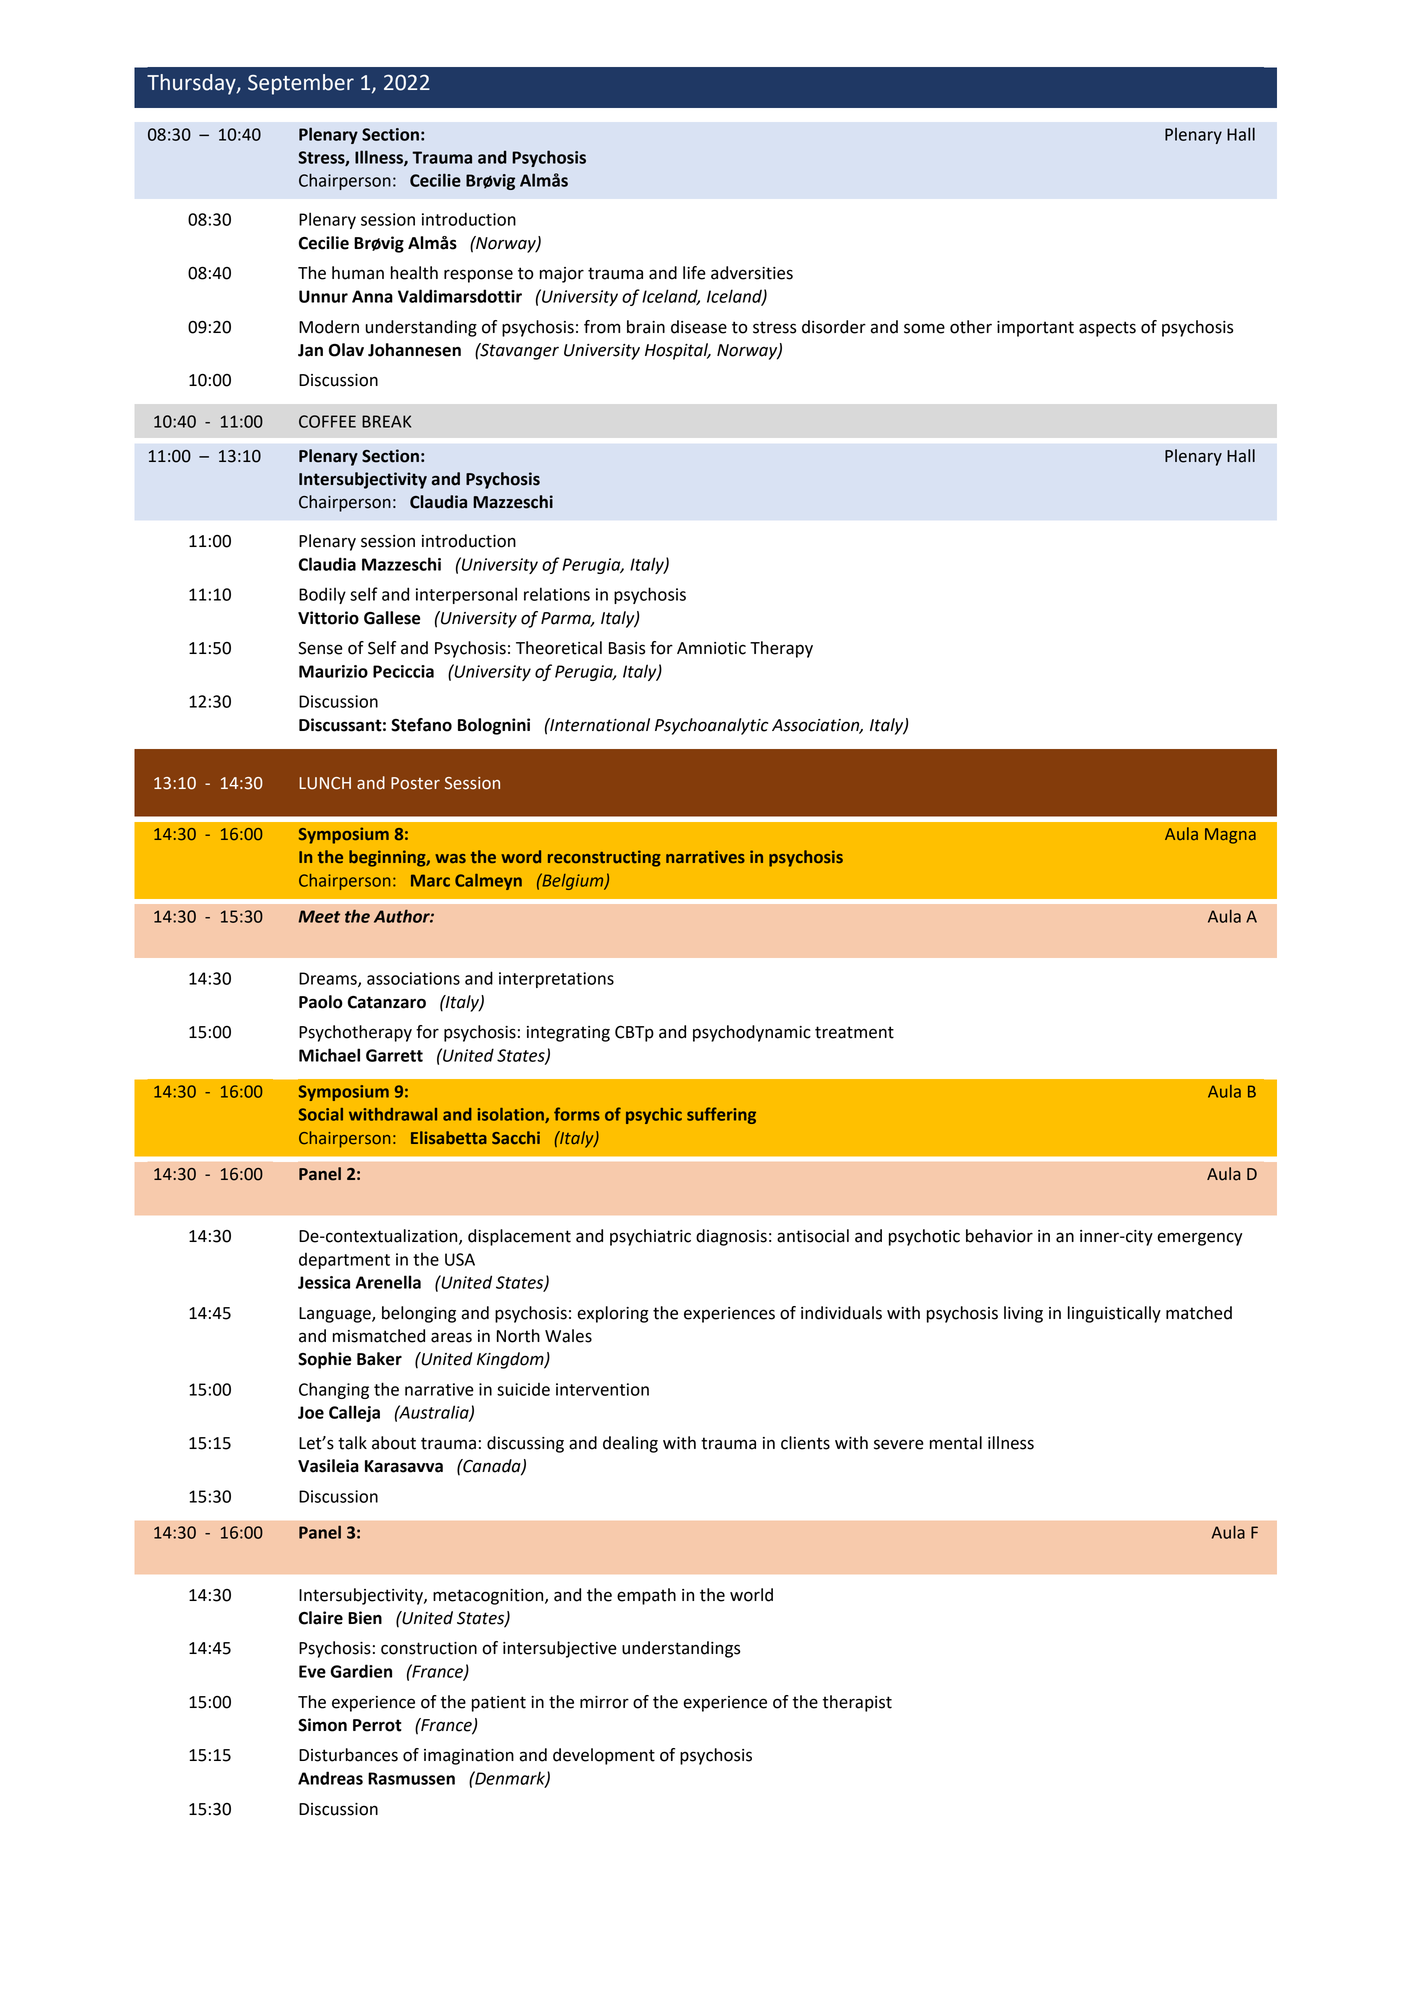 The height and width of the screenshot is (1999, 1413). I want to click on adversities, so click(752, 273).
